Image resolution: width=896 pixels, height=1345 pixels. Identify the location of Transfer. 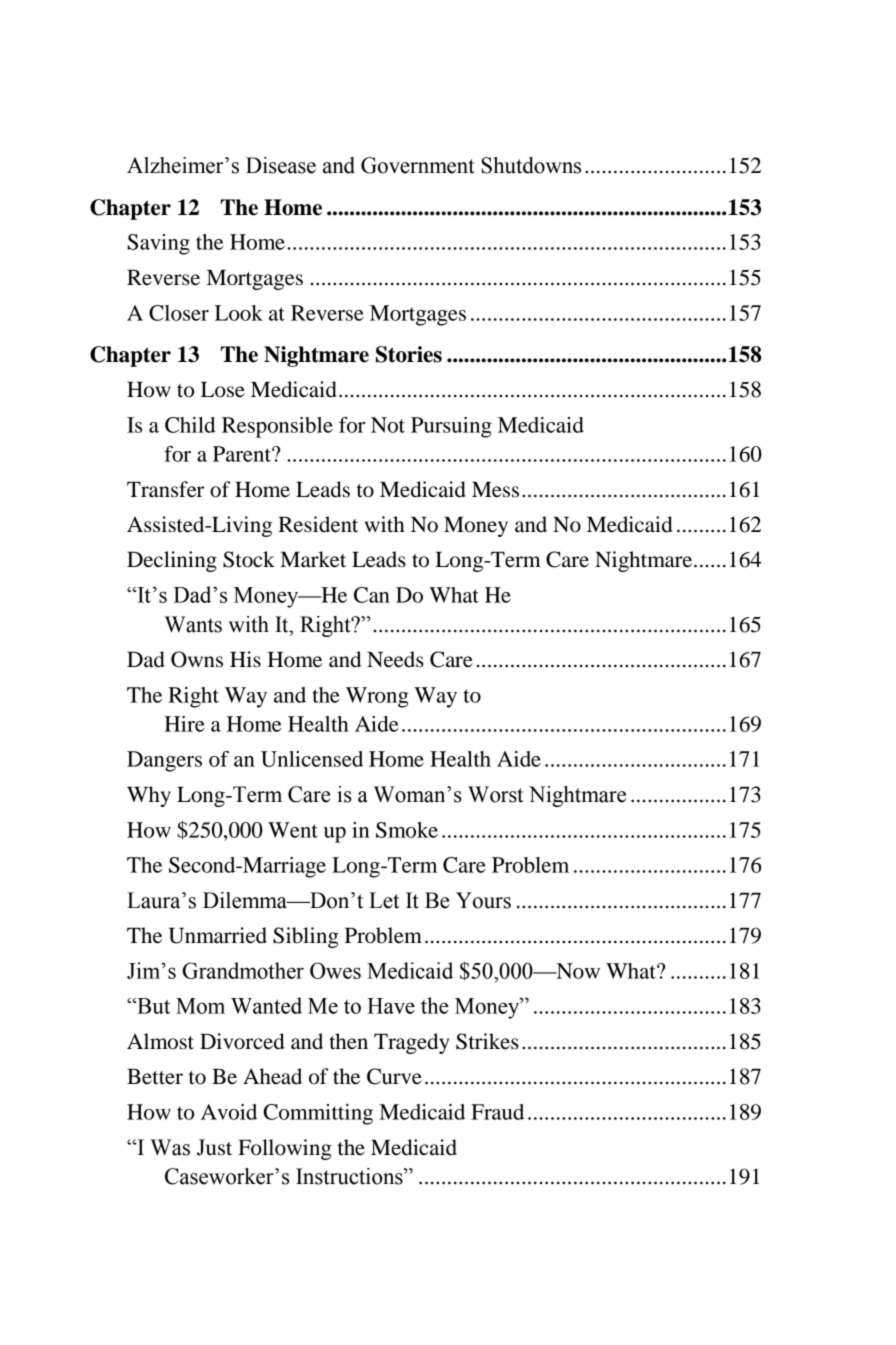
(165, 489).
